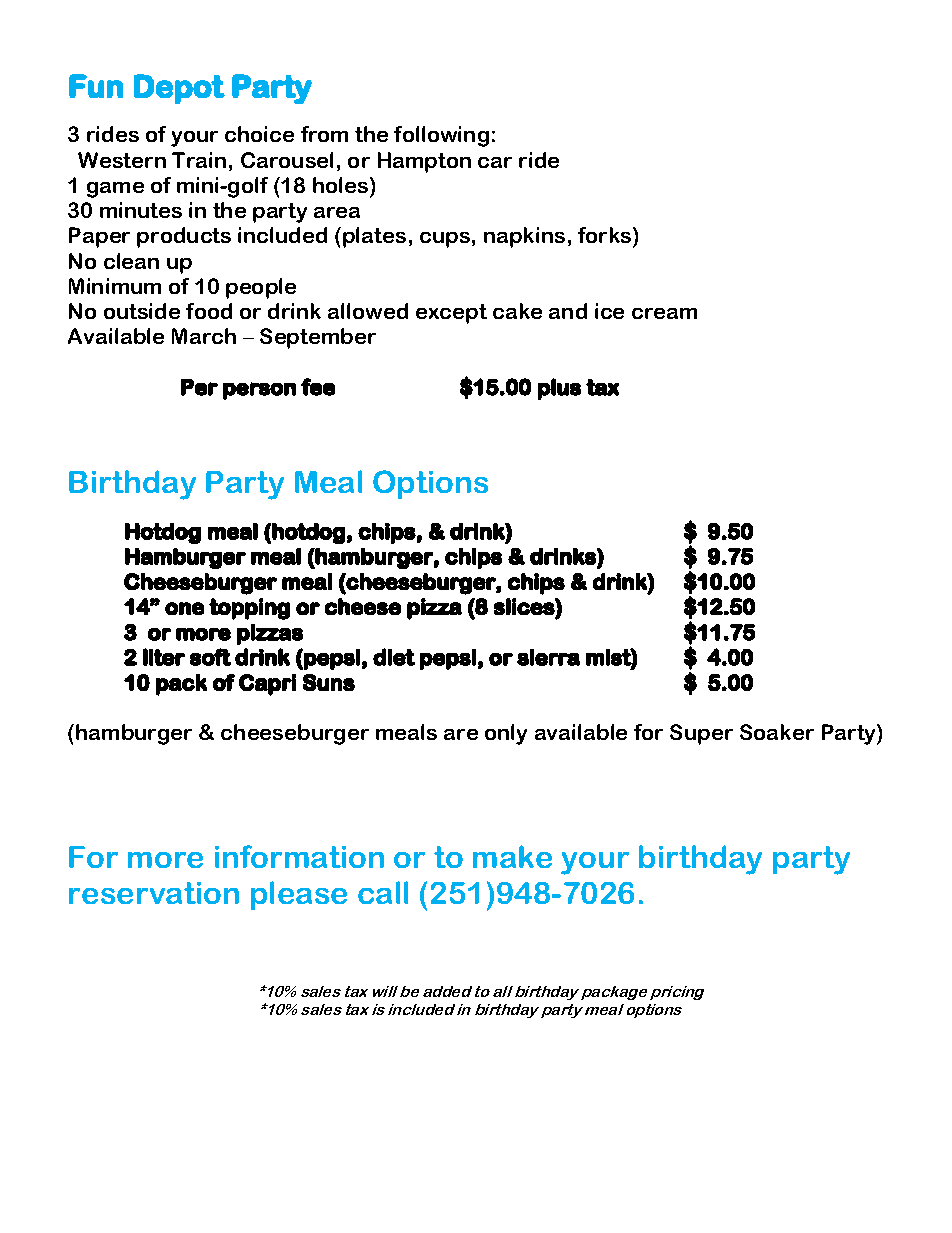 The image size is (952, 1233). I want to click on person, so click(259, 391).
